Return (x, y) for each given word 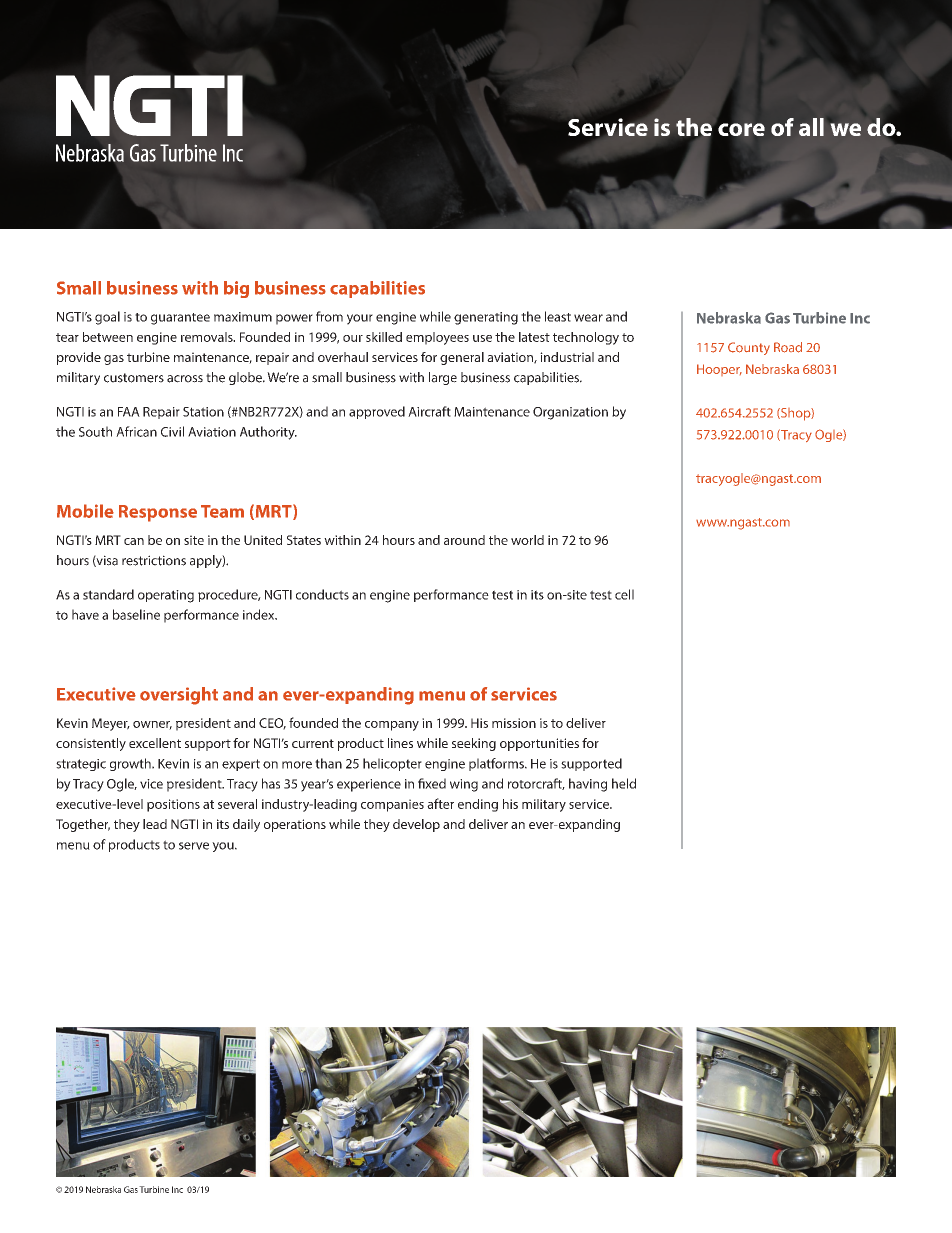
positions (173, 805)
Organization (570, 413)
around (464, 540)
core (741, 129)
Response (158, 513)
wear (588, 318)
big (236, 289)
